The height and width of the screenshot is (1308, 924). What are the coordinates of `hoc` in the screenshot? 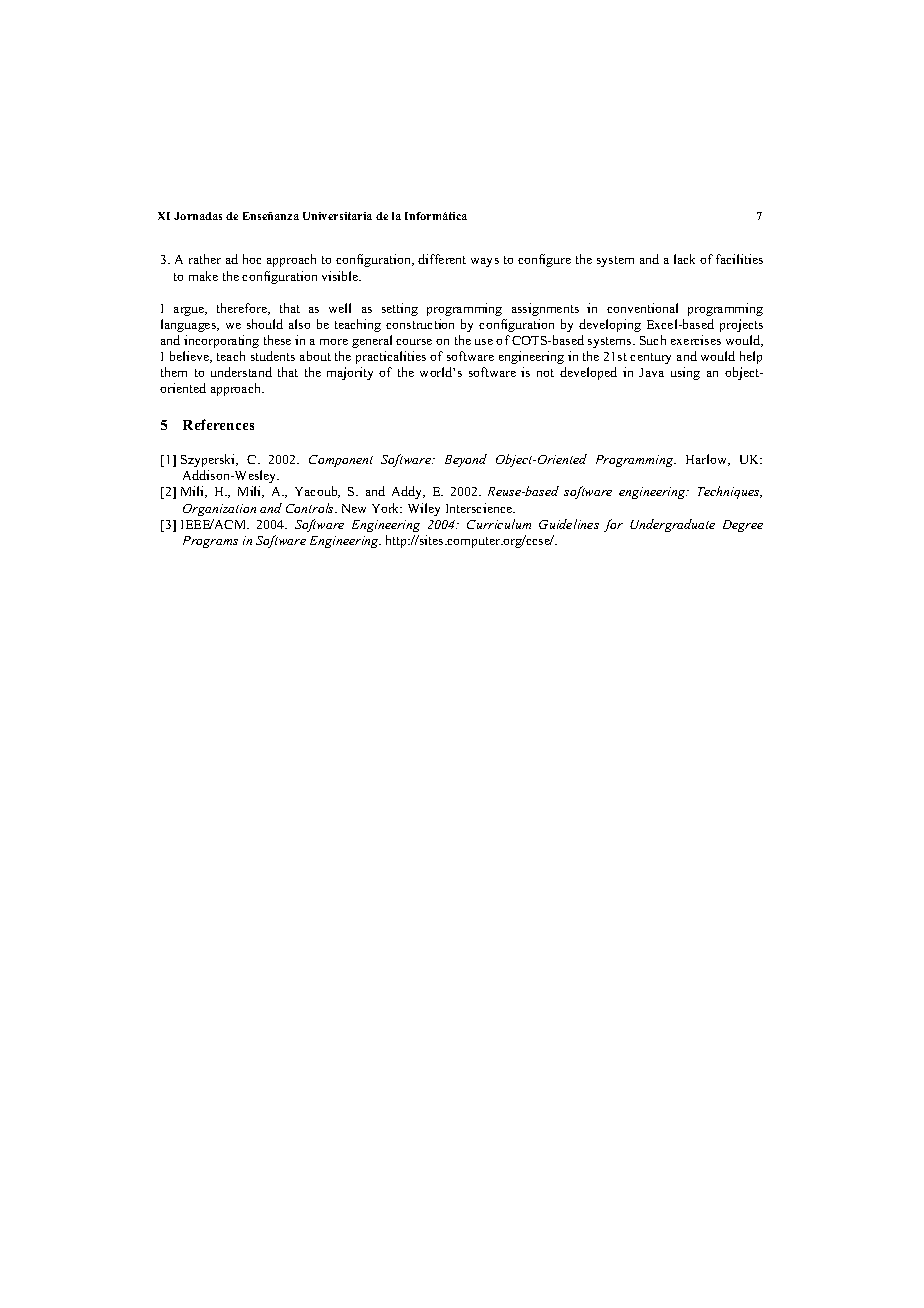 It's located at (252, 259).
